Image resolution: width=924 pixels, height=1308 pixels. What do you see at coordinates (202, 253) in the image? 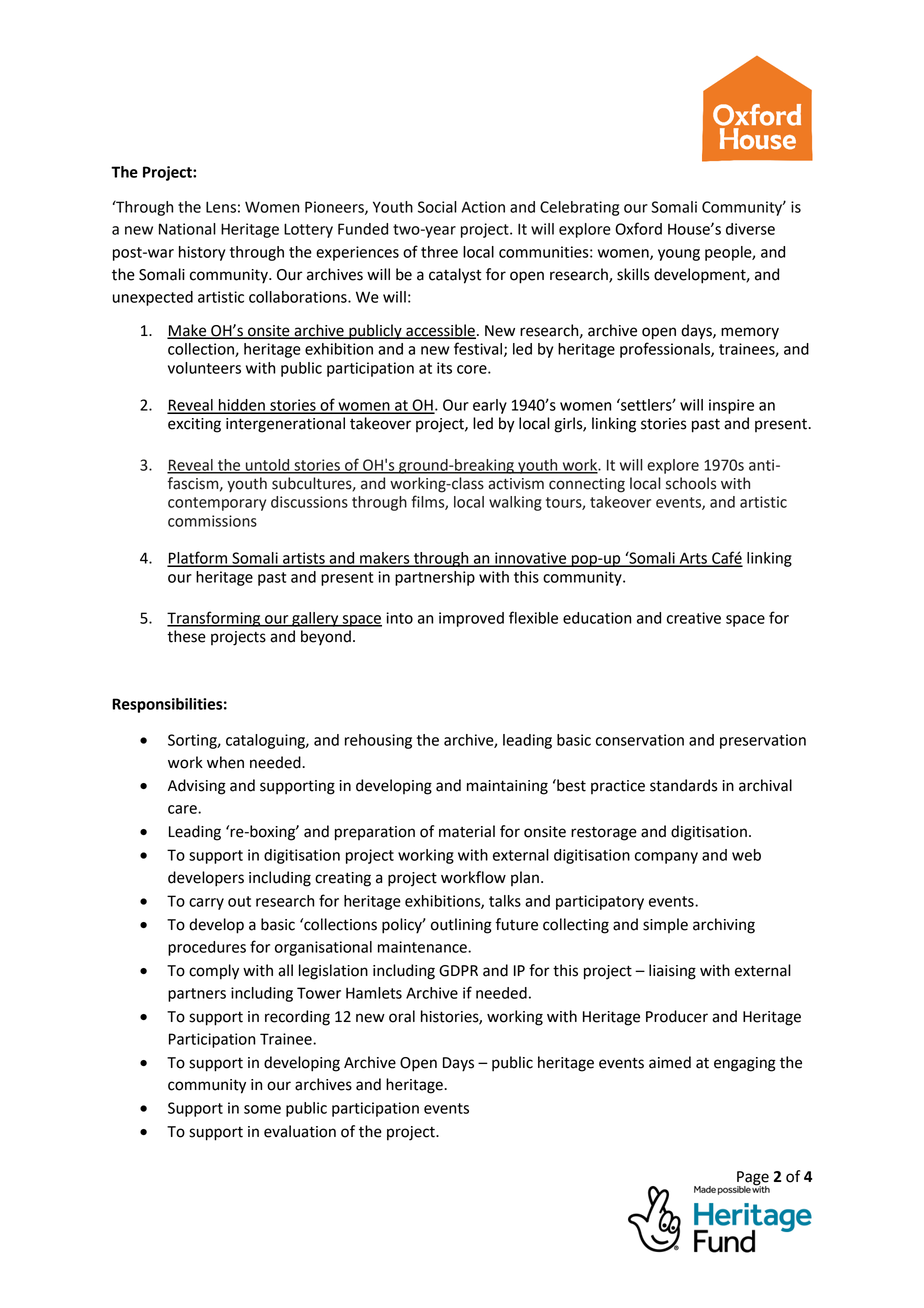
I see `history` at bounding box center [202, 253].
